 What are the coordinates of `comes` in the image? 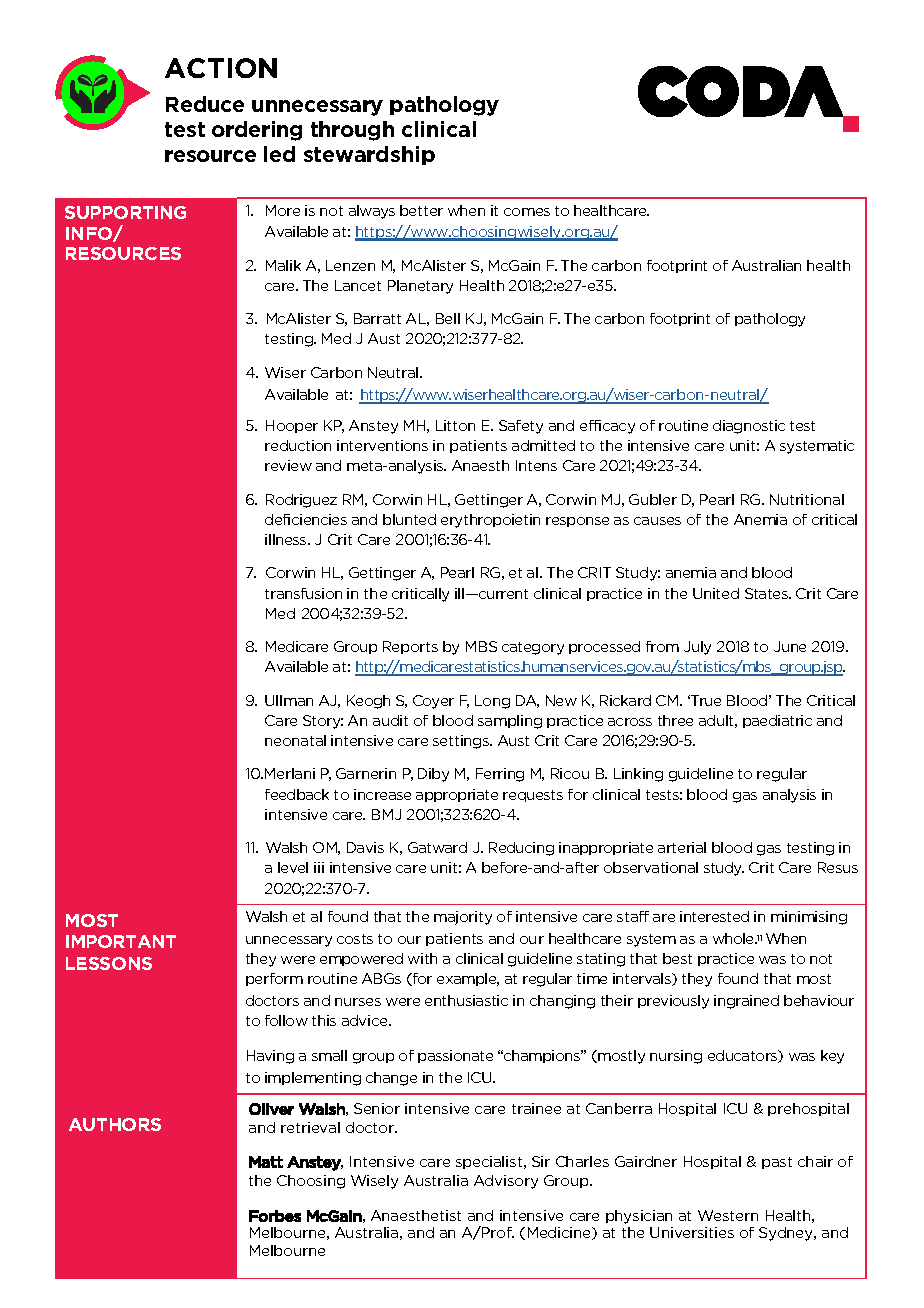 It's located at (527, 212).
